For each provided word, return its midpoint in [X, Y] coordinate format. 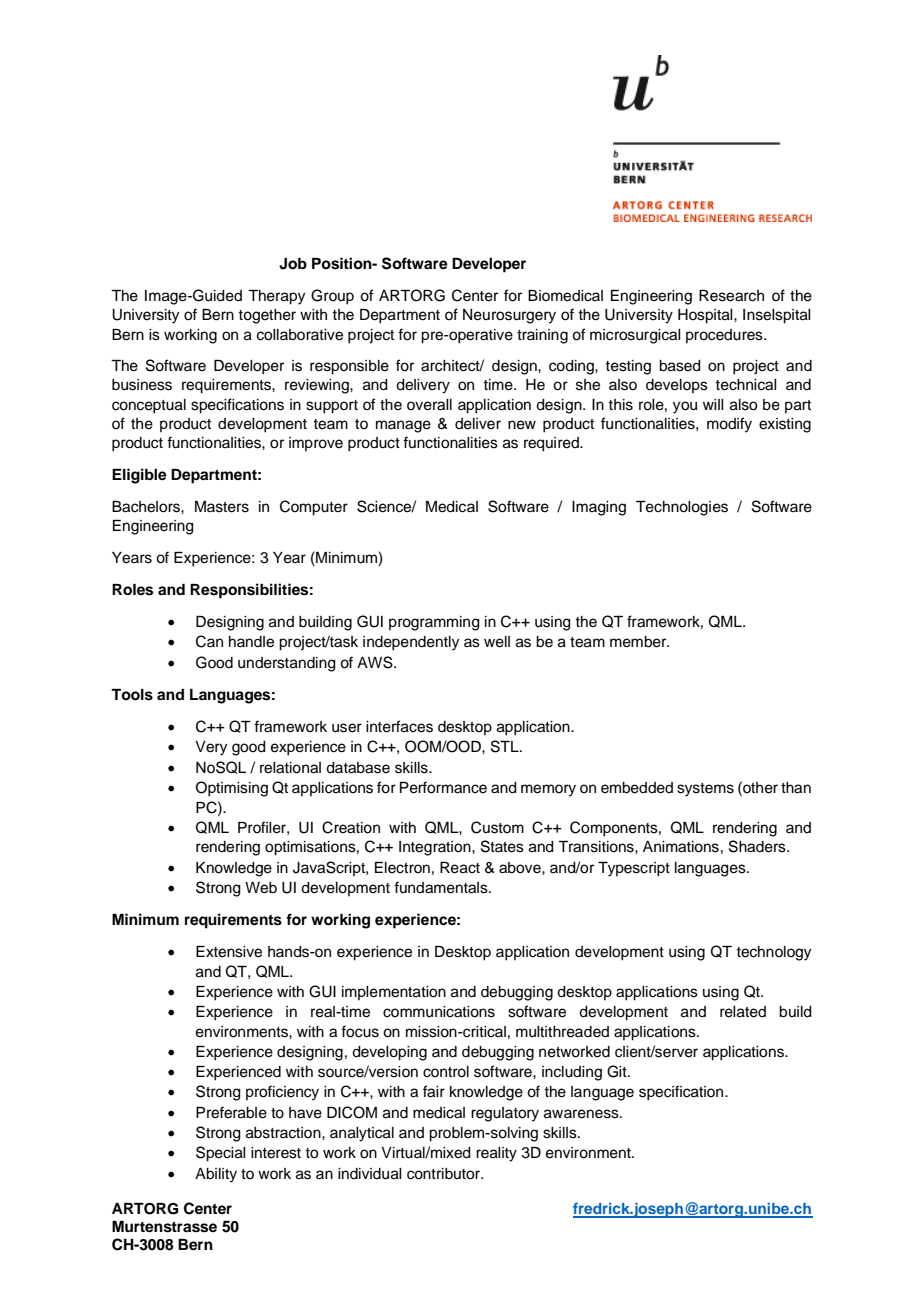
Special [221, 1154]
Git [618, 1071]
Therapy [276, 297]
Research [731, 296]
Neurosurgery [509, 316]
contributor [445, 1174]
